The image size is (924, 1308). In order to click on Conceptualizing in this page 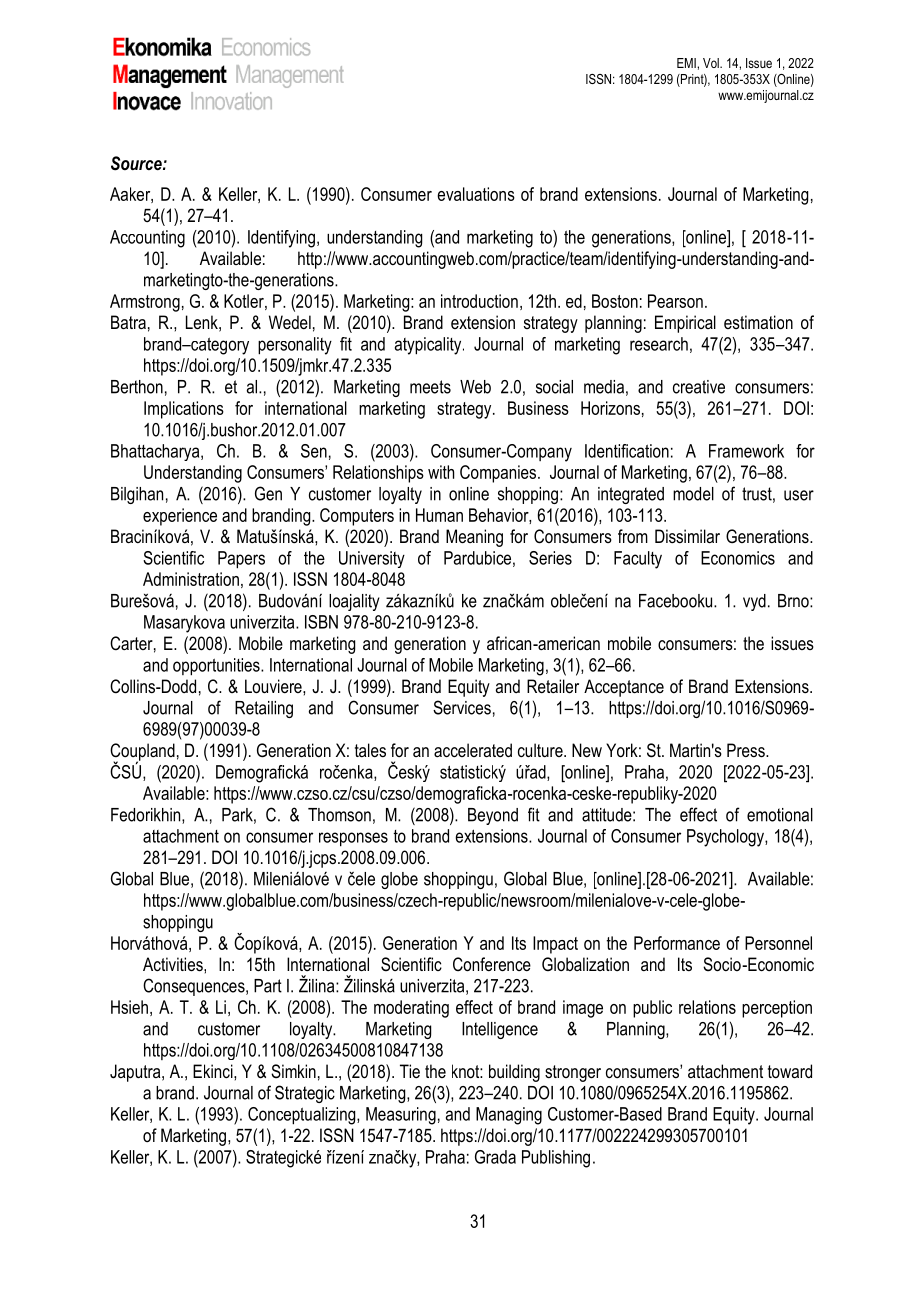, I will do `click(303, 1116)`.
